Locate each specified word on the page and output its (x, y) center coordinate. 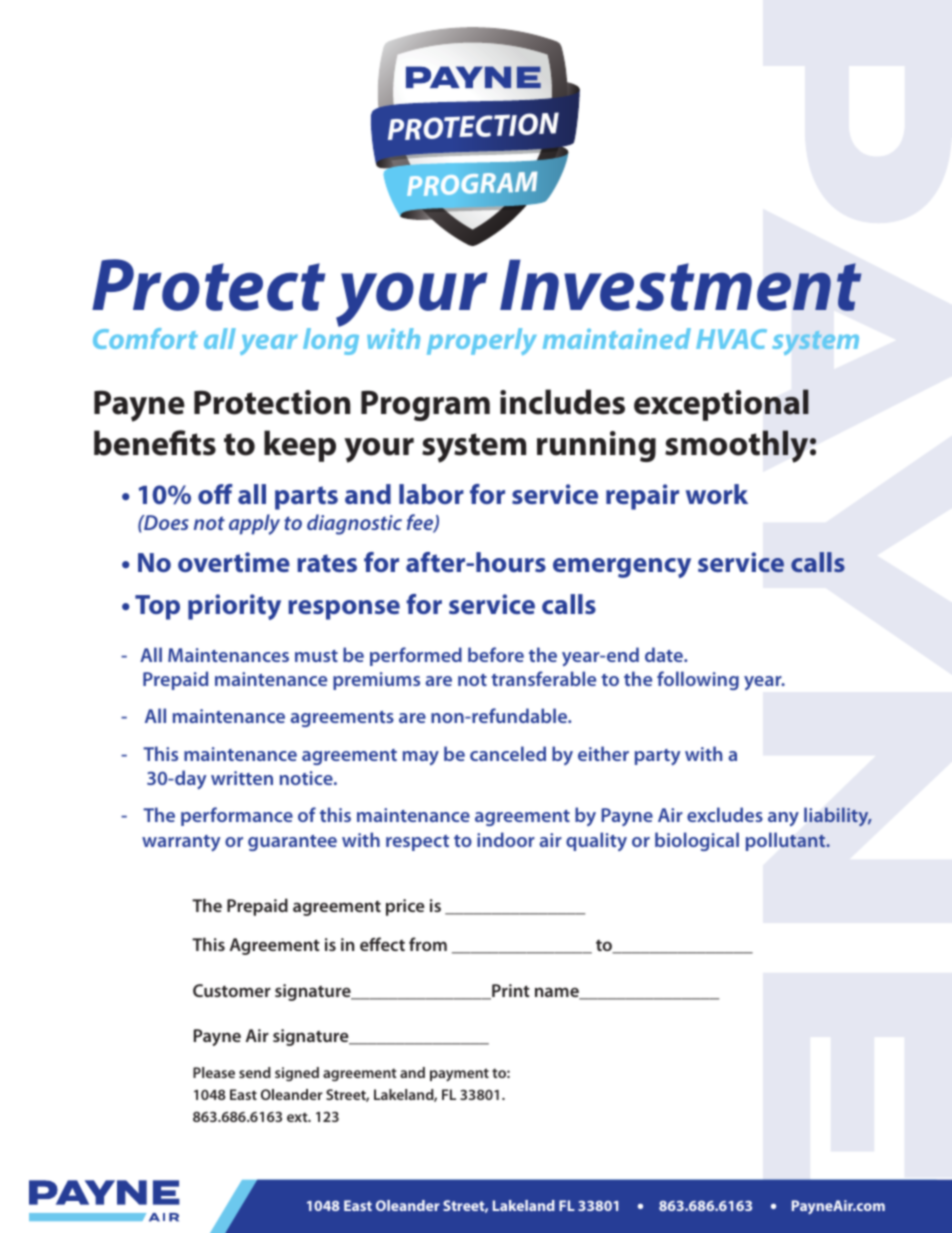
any (783, 819)
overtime (234, 562)
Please (214, 1072)
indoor (506, 839)
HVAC (731, 339)
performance (237, 816)
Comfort (145, 338)
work (717, 494)
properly (482, 341)
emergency (622, 568)
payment (459, 1075)
